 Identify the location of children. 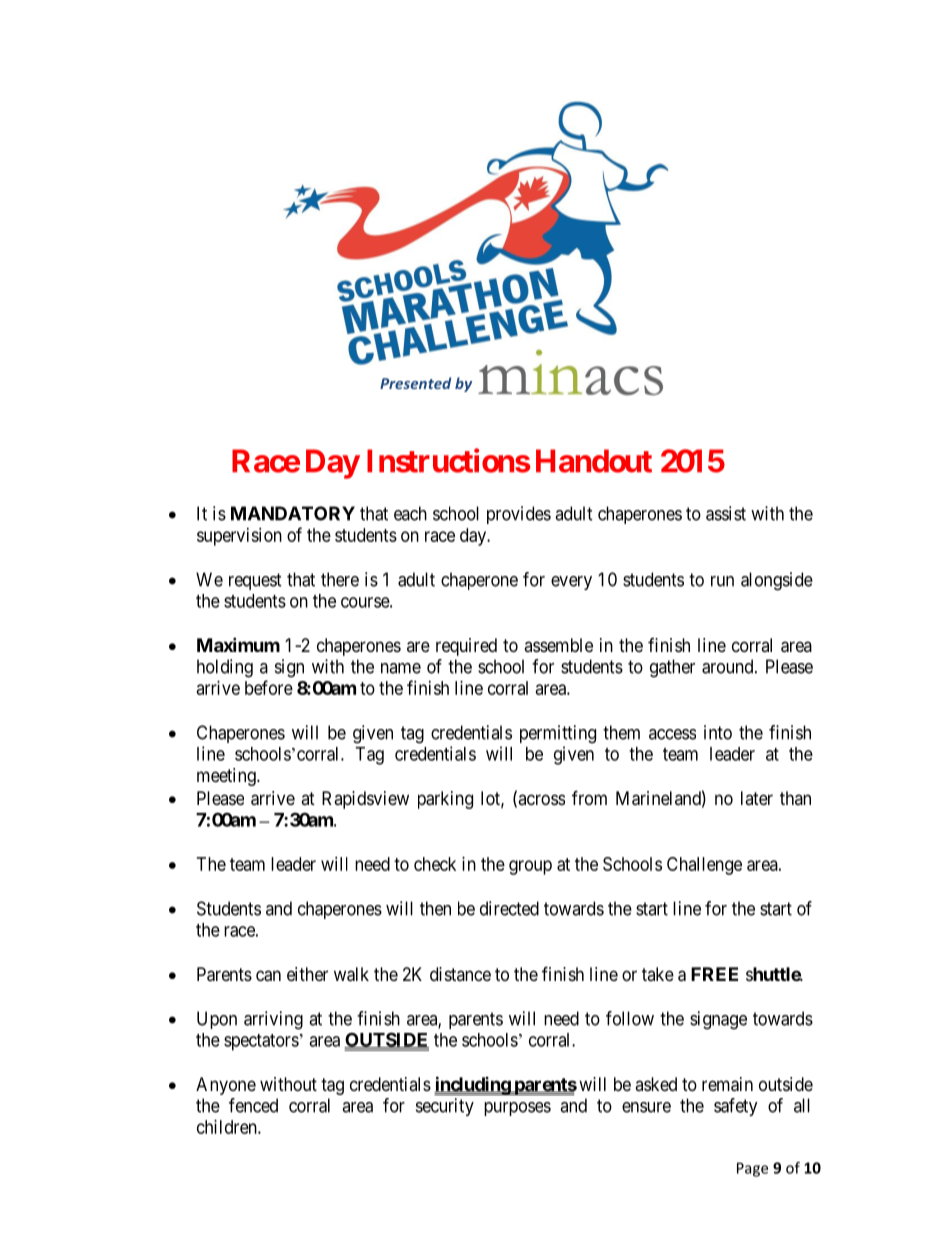
(228, 1127).
